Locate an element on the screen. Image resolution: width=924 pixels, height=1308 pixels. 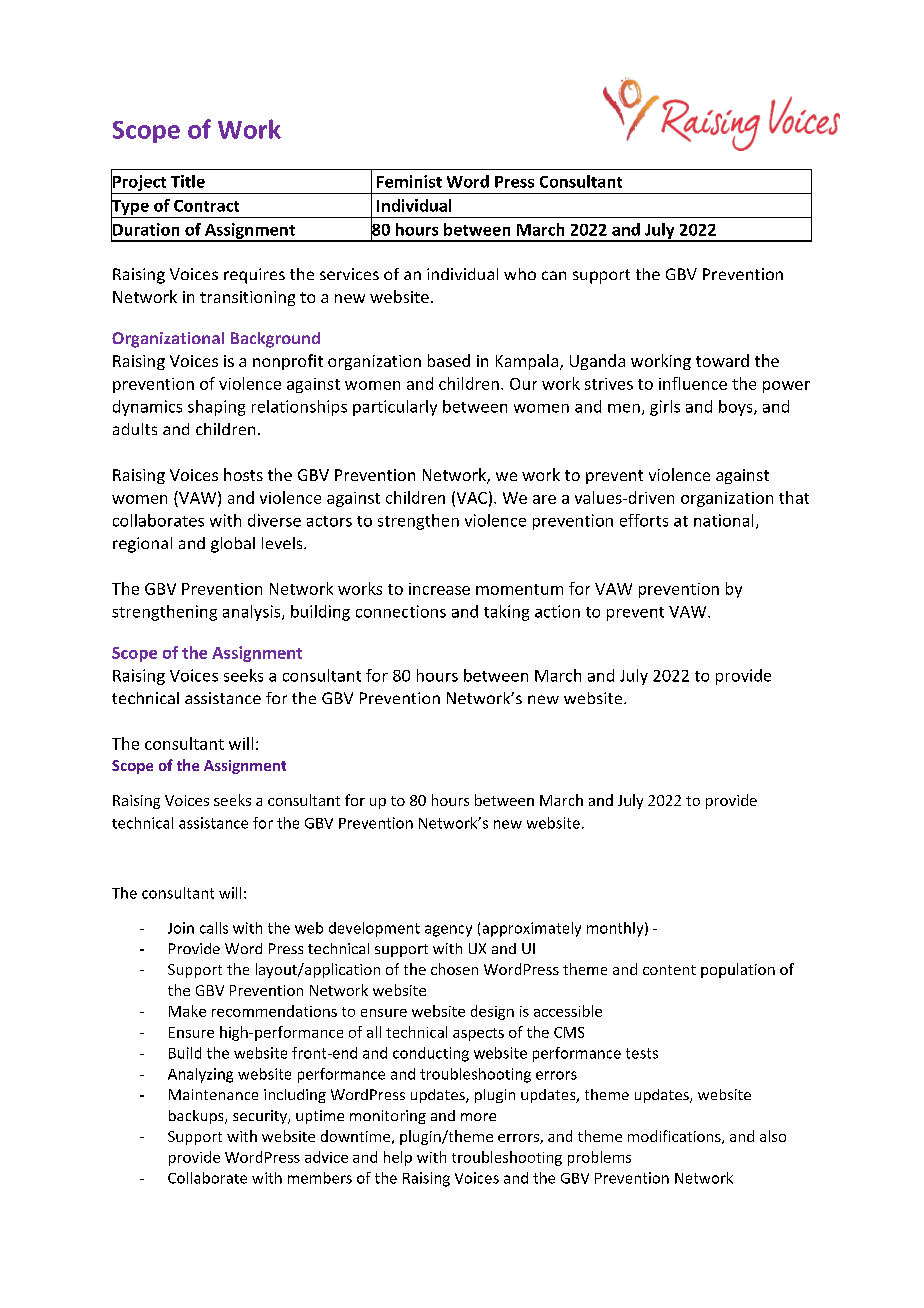
population is located at coordinates (738, 970).
